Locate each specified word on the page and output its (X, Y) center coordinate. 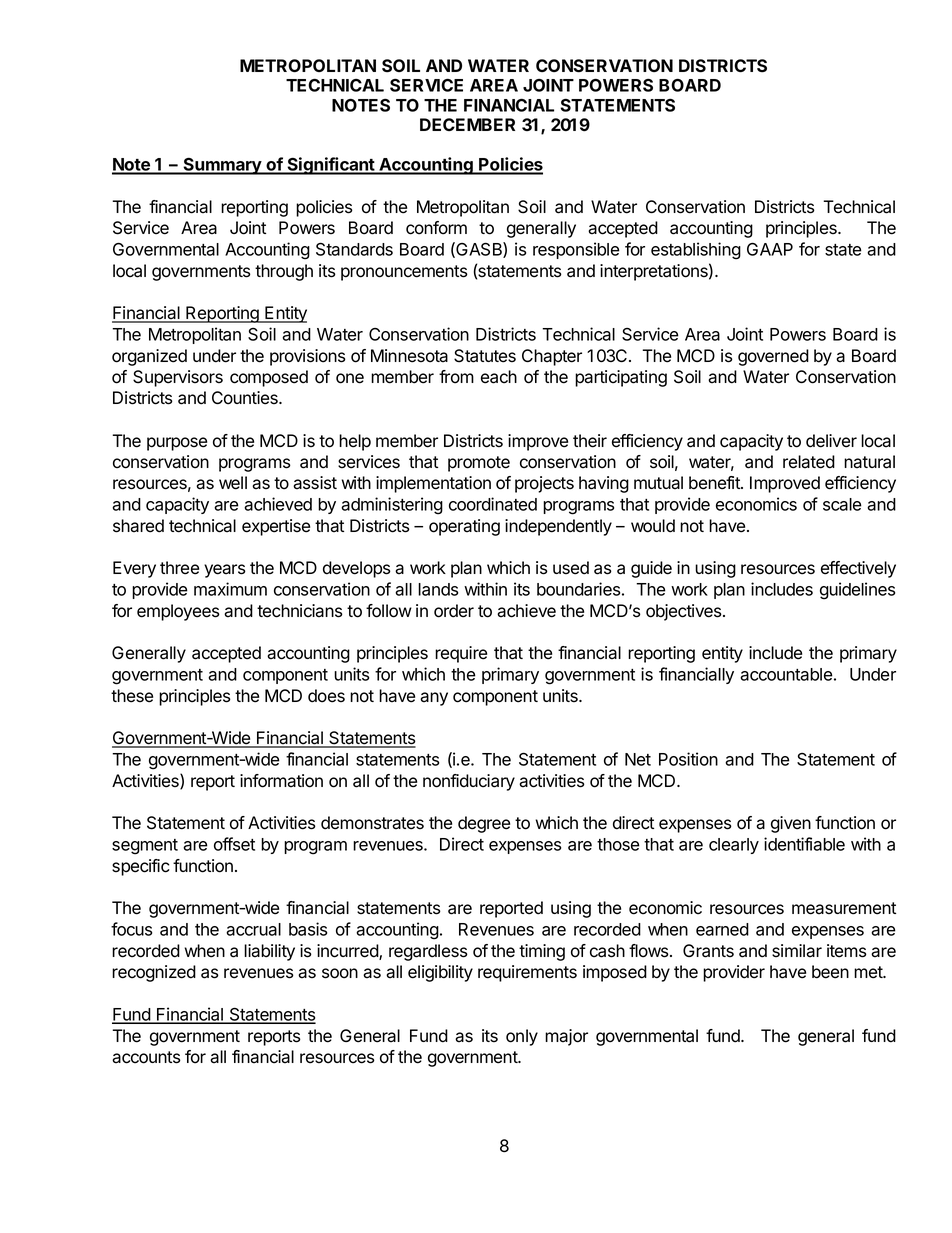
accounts (146, 1057)
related (809, 462)
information (281, 781)
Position (688, 759)
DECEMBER (467, 124)
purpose (177, 444)
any (434, 699)
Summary (223, 166)
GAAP (770, 249)
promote (479, 464)
